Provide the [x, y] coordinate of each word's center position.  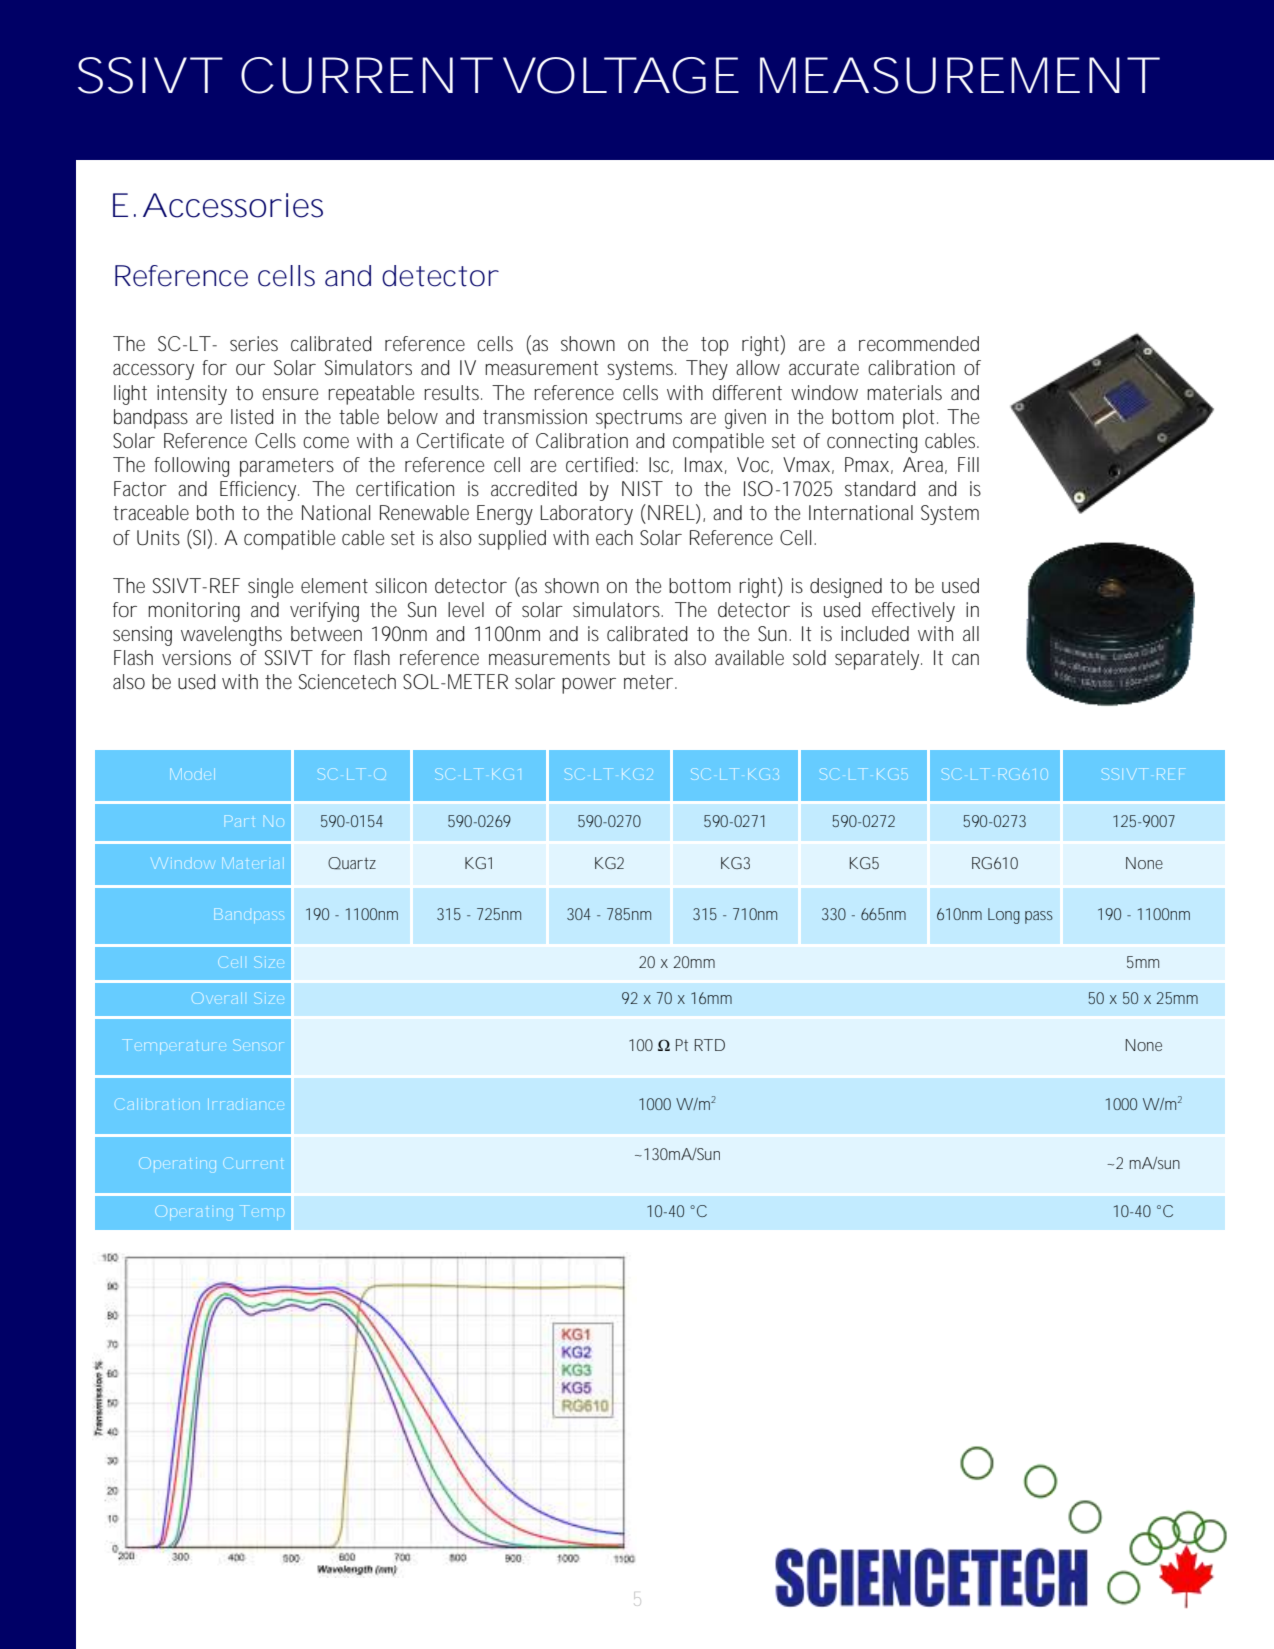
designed [846, 588]
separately [877, 660]
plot [918, 419]
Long [1004, 916]
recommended [919, 344]
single [270, 588]
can [965, 659]
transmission [535, 417]
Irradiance [243, 1104]
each [614, 538]
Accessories [233, 205]
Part [239, 821]
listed [252, 417]
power [589, 686]
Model [193, 774]
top [715, 346]
